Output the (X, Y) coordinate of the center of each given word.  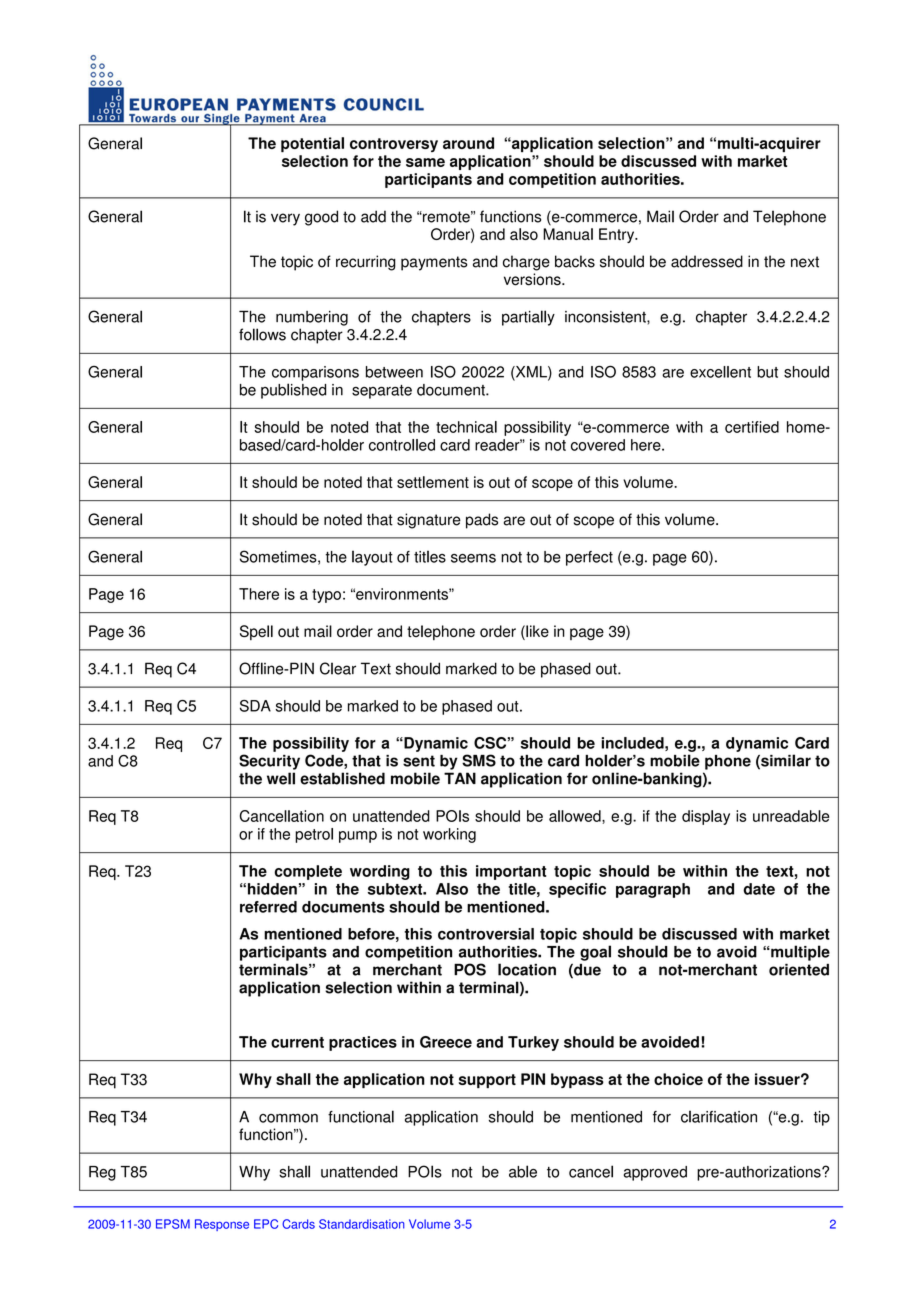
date (759, 889)
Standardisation (362, 1224)
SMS (479, 760)
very (285, 219)
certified (752, 427)
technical (466, 427)
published (293, 391)
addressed (707, 261)
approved (655, 1173)
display (706, 817)
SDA (255, 706)
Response (222, 1225)
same (425, 162)
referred (268, 907)
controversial (486, 934)
